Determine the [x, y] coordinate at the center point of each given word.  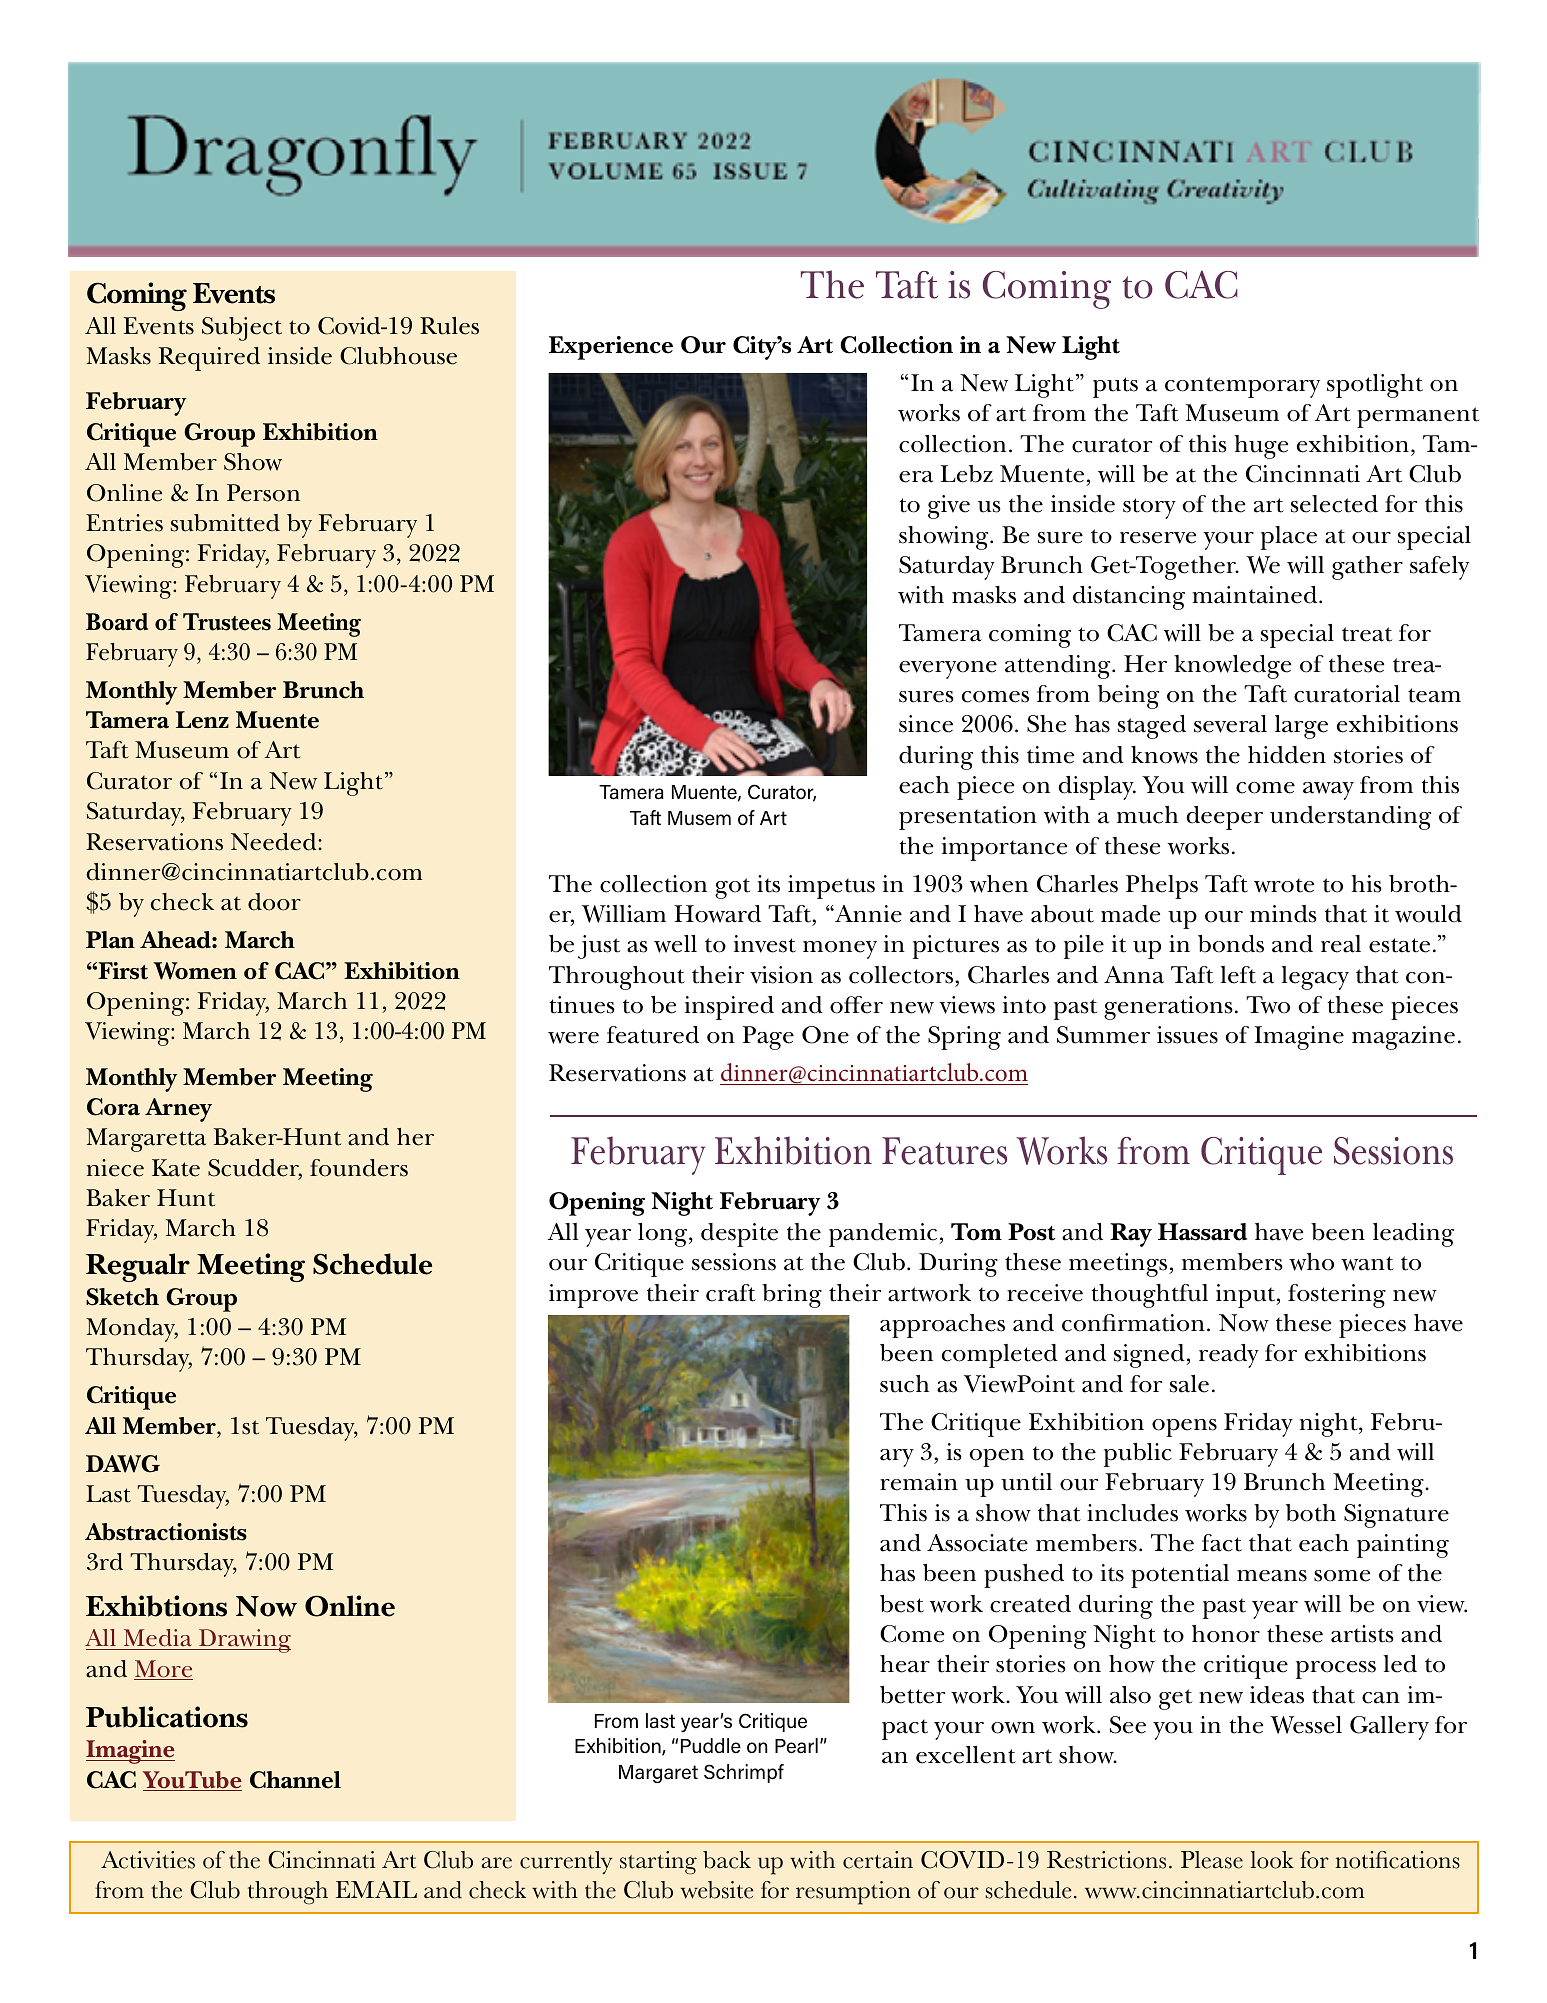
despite [739, 1235]
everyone [948, 670]
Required [209, 359]
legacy [1315, 978]
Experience [611, 348]
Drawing [244, 1641]
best [902, 1604]
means [1272, 1576]
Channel [295, 1780]
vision [781, 975]
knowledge [1232, 667]
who [1311, 1262]
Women [195, 971]
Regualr [138, 1267]
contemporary [1242, 387]
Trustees [227, 622]
